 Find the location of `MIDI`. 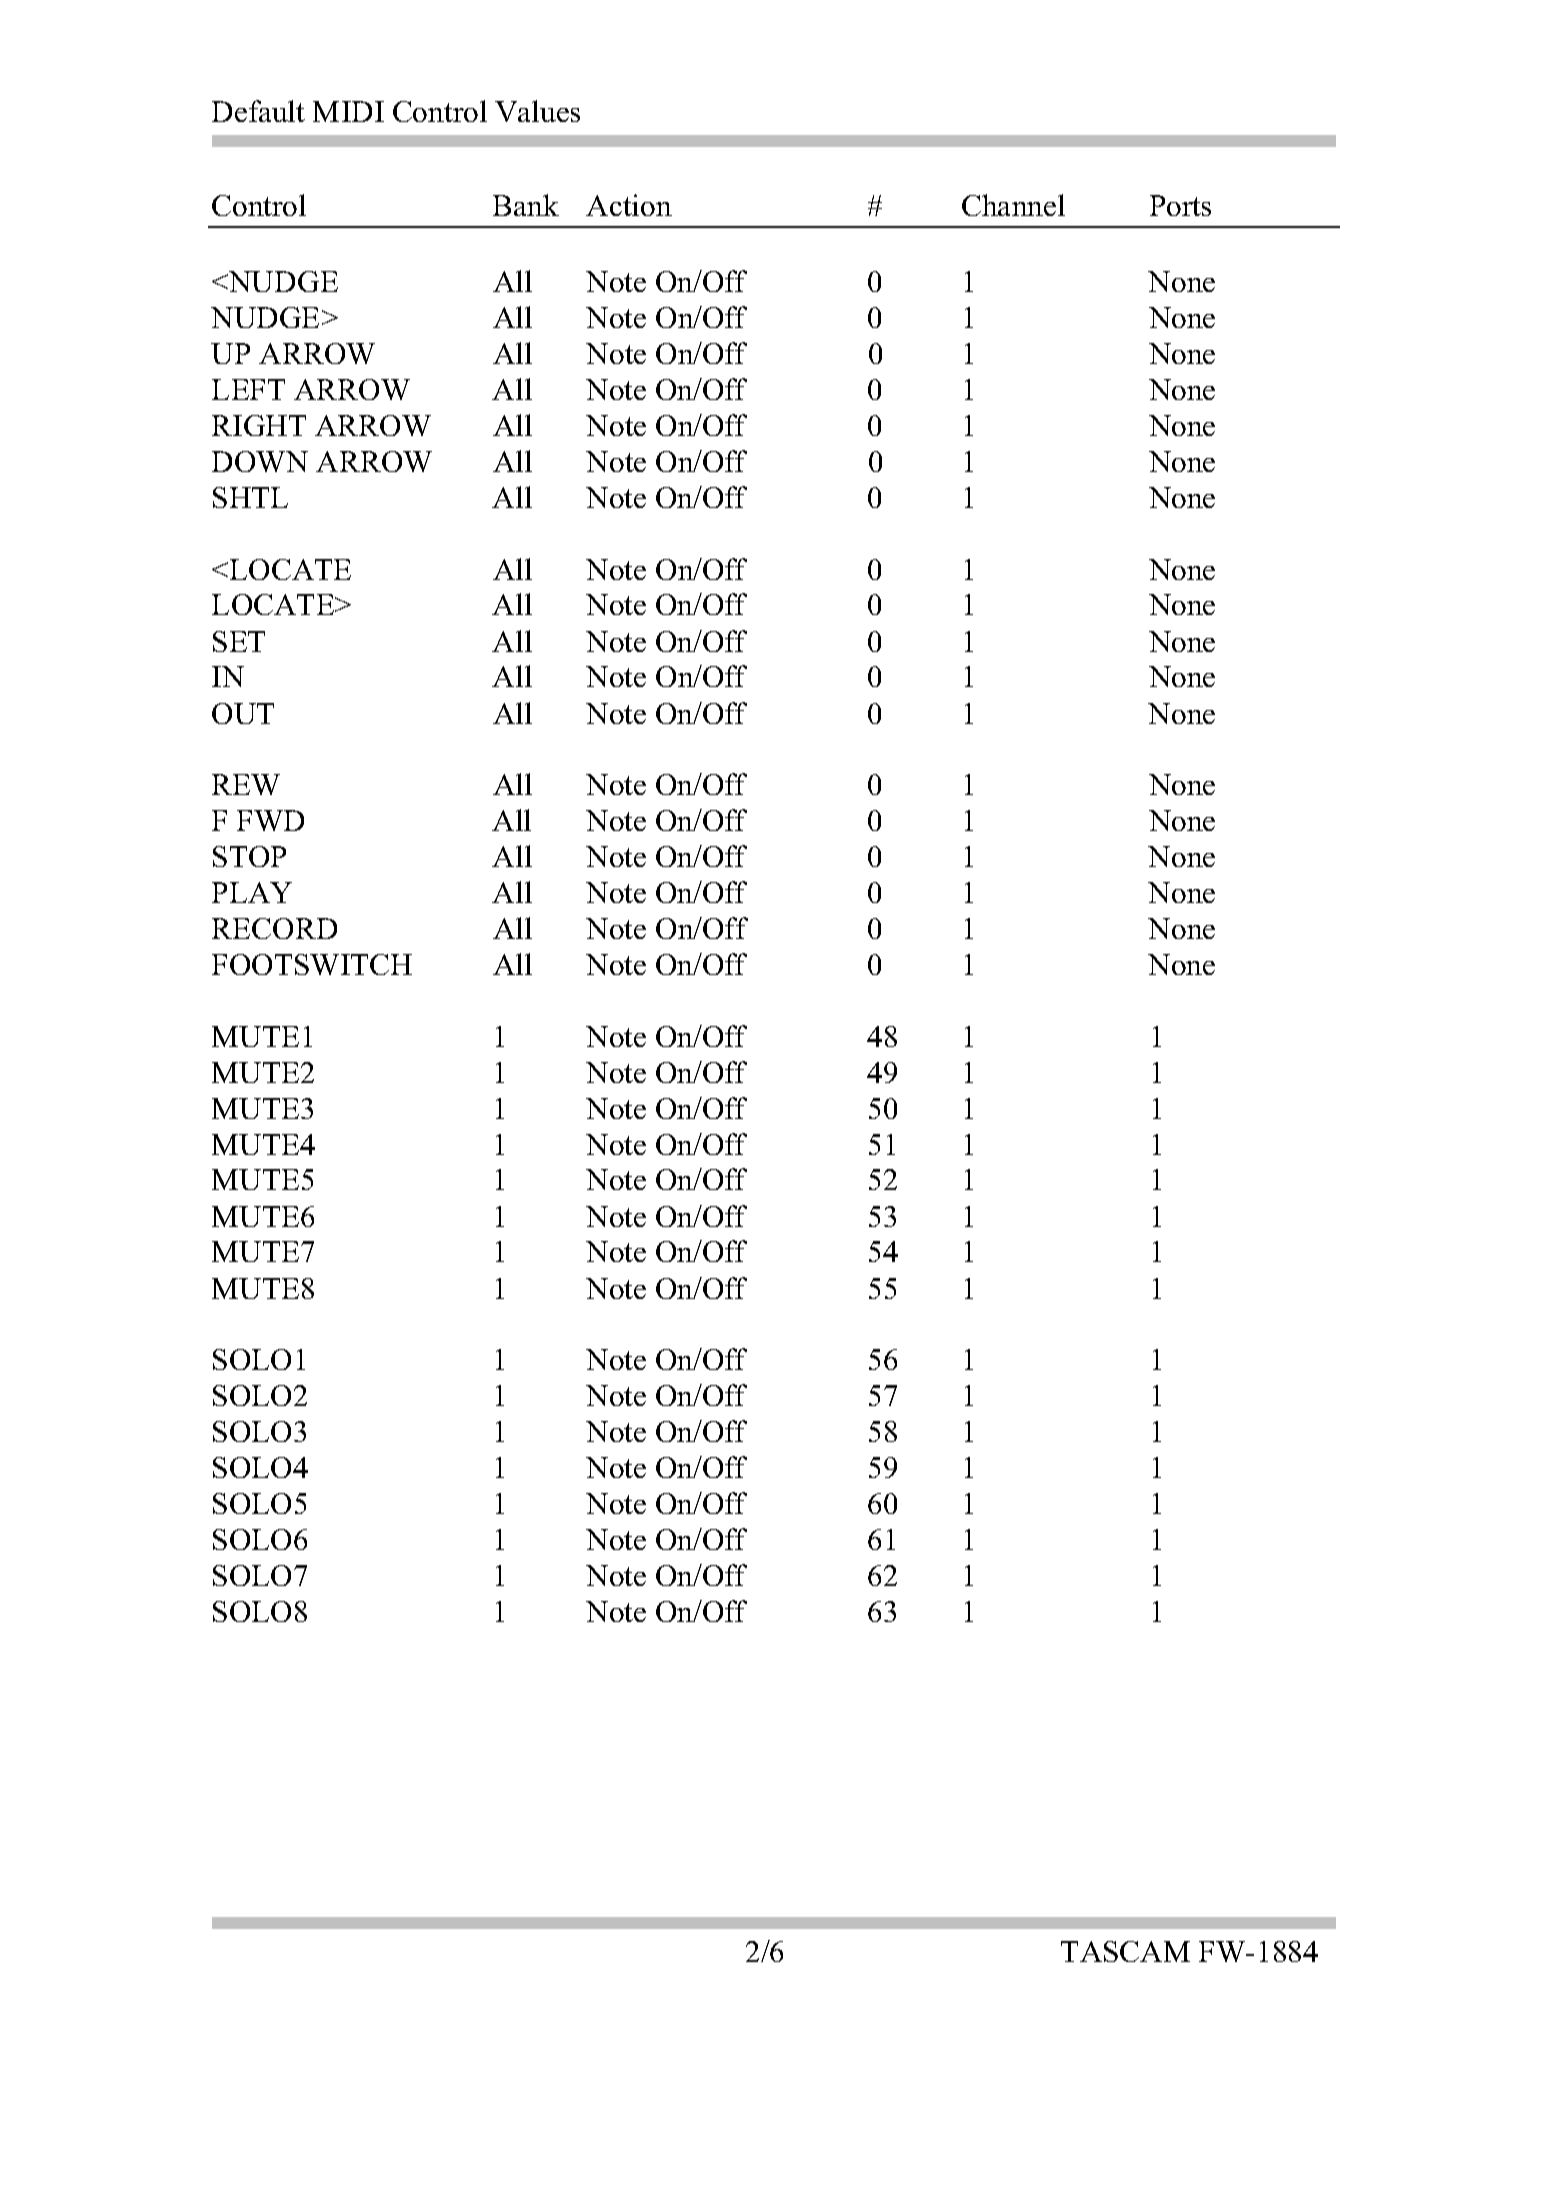

MIDI is located at coordinates (348, 111).
